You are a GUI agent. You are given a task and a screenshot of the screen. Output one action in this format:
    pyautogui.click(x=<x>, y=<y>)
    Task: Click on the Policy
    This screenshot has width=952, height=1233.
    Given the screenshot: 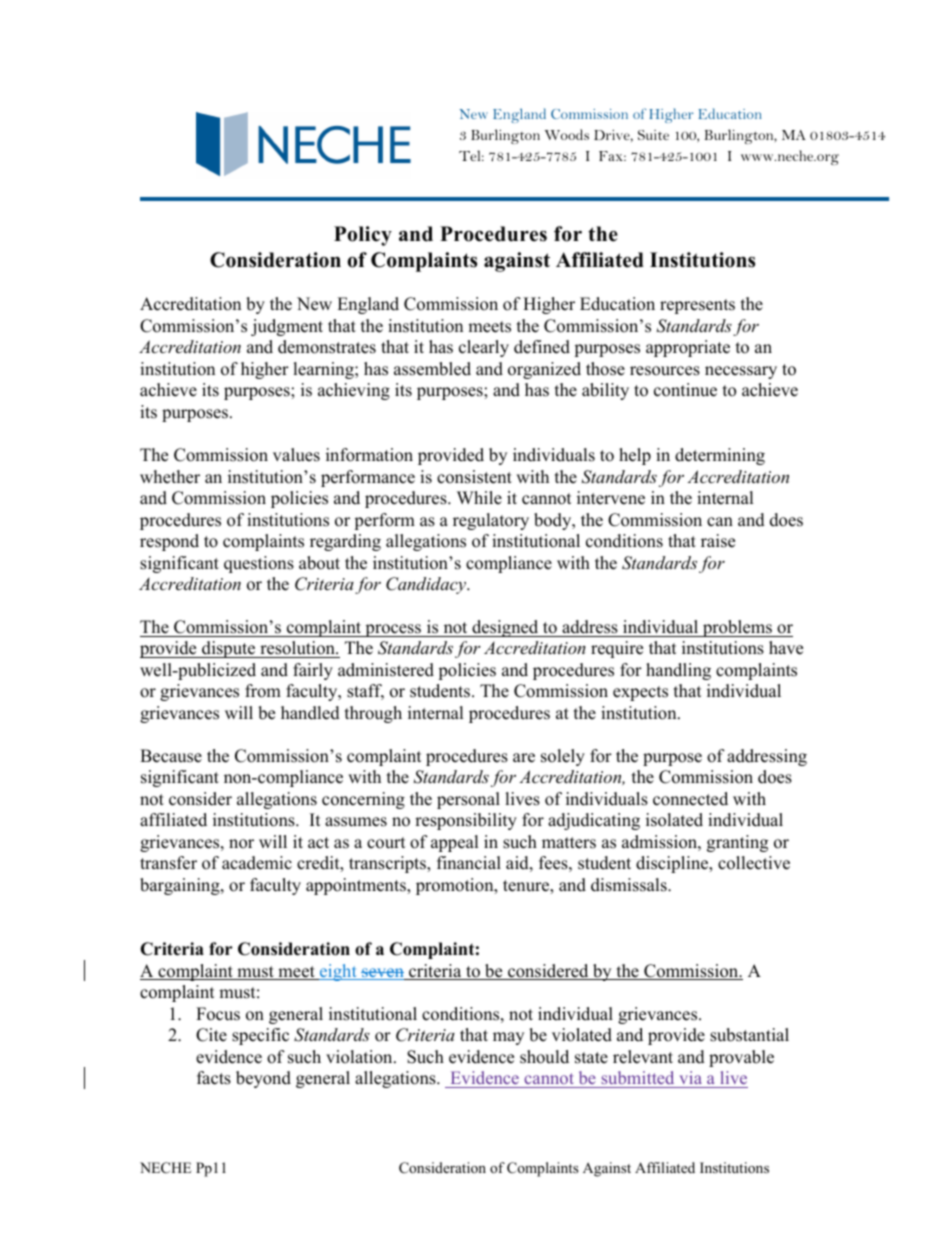 What is the action you would take?
    pyautogui.click(x=363, y=236)
